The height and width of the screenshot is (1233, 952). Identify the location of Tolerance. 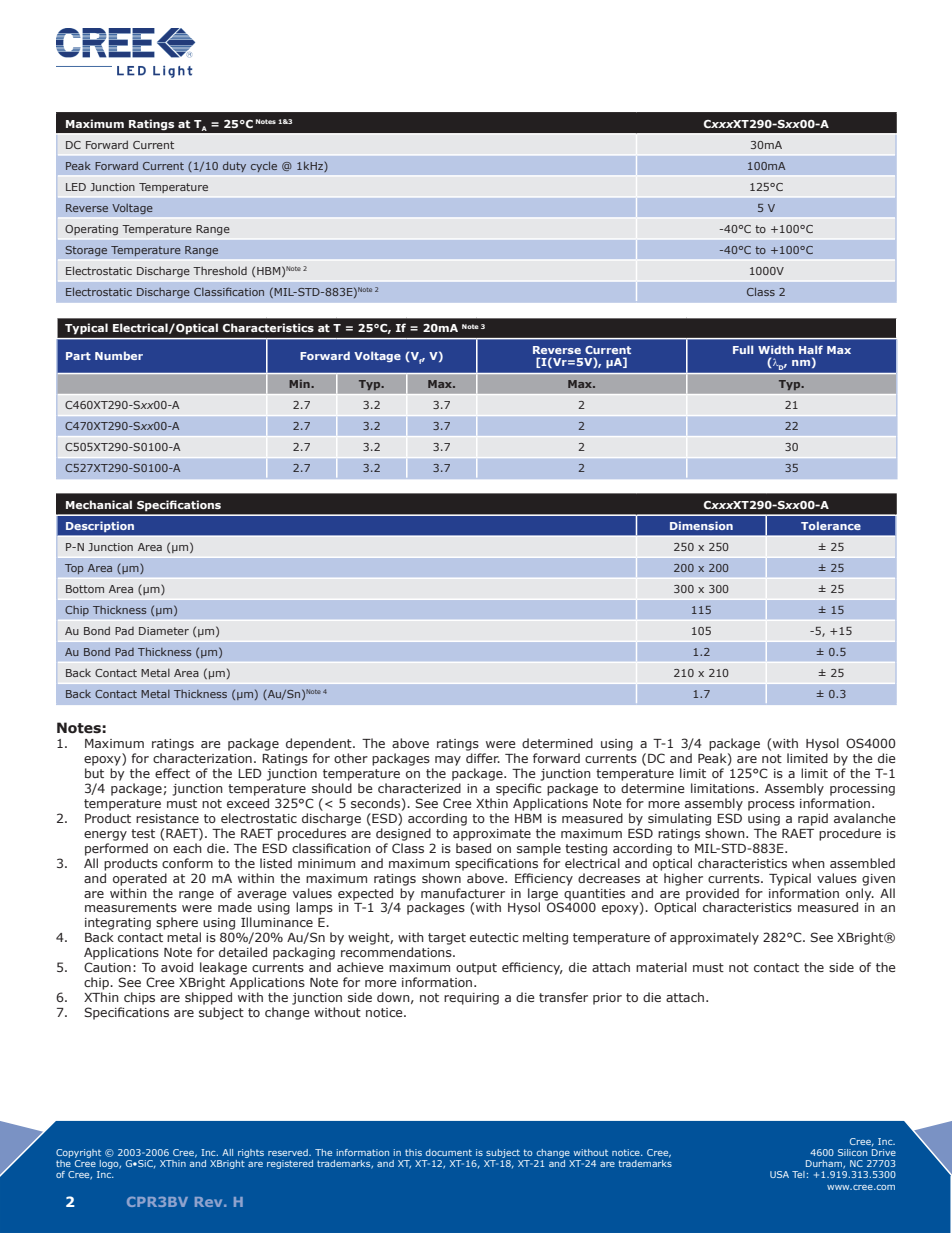
(831, 525).
